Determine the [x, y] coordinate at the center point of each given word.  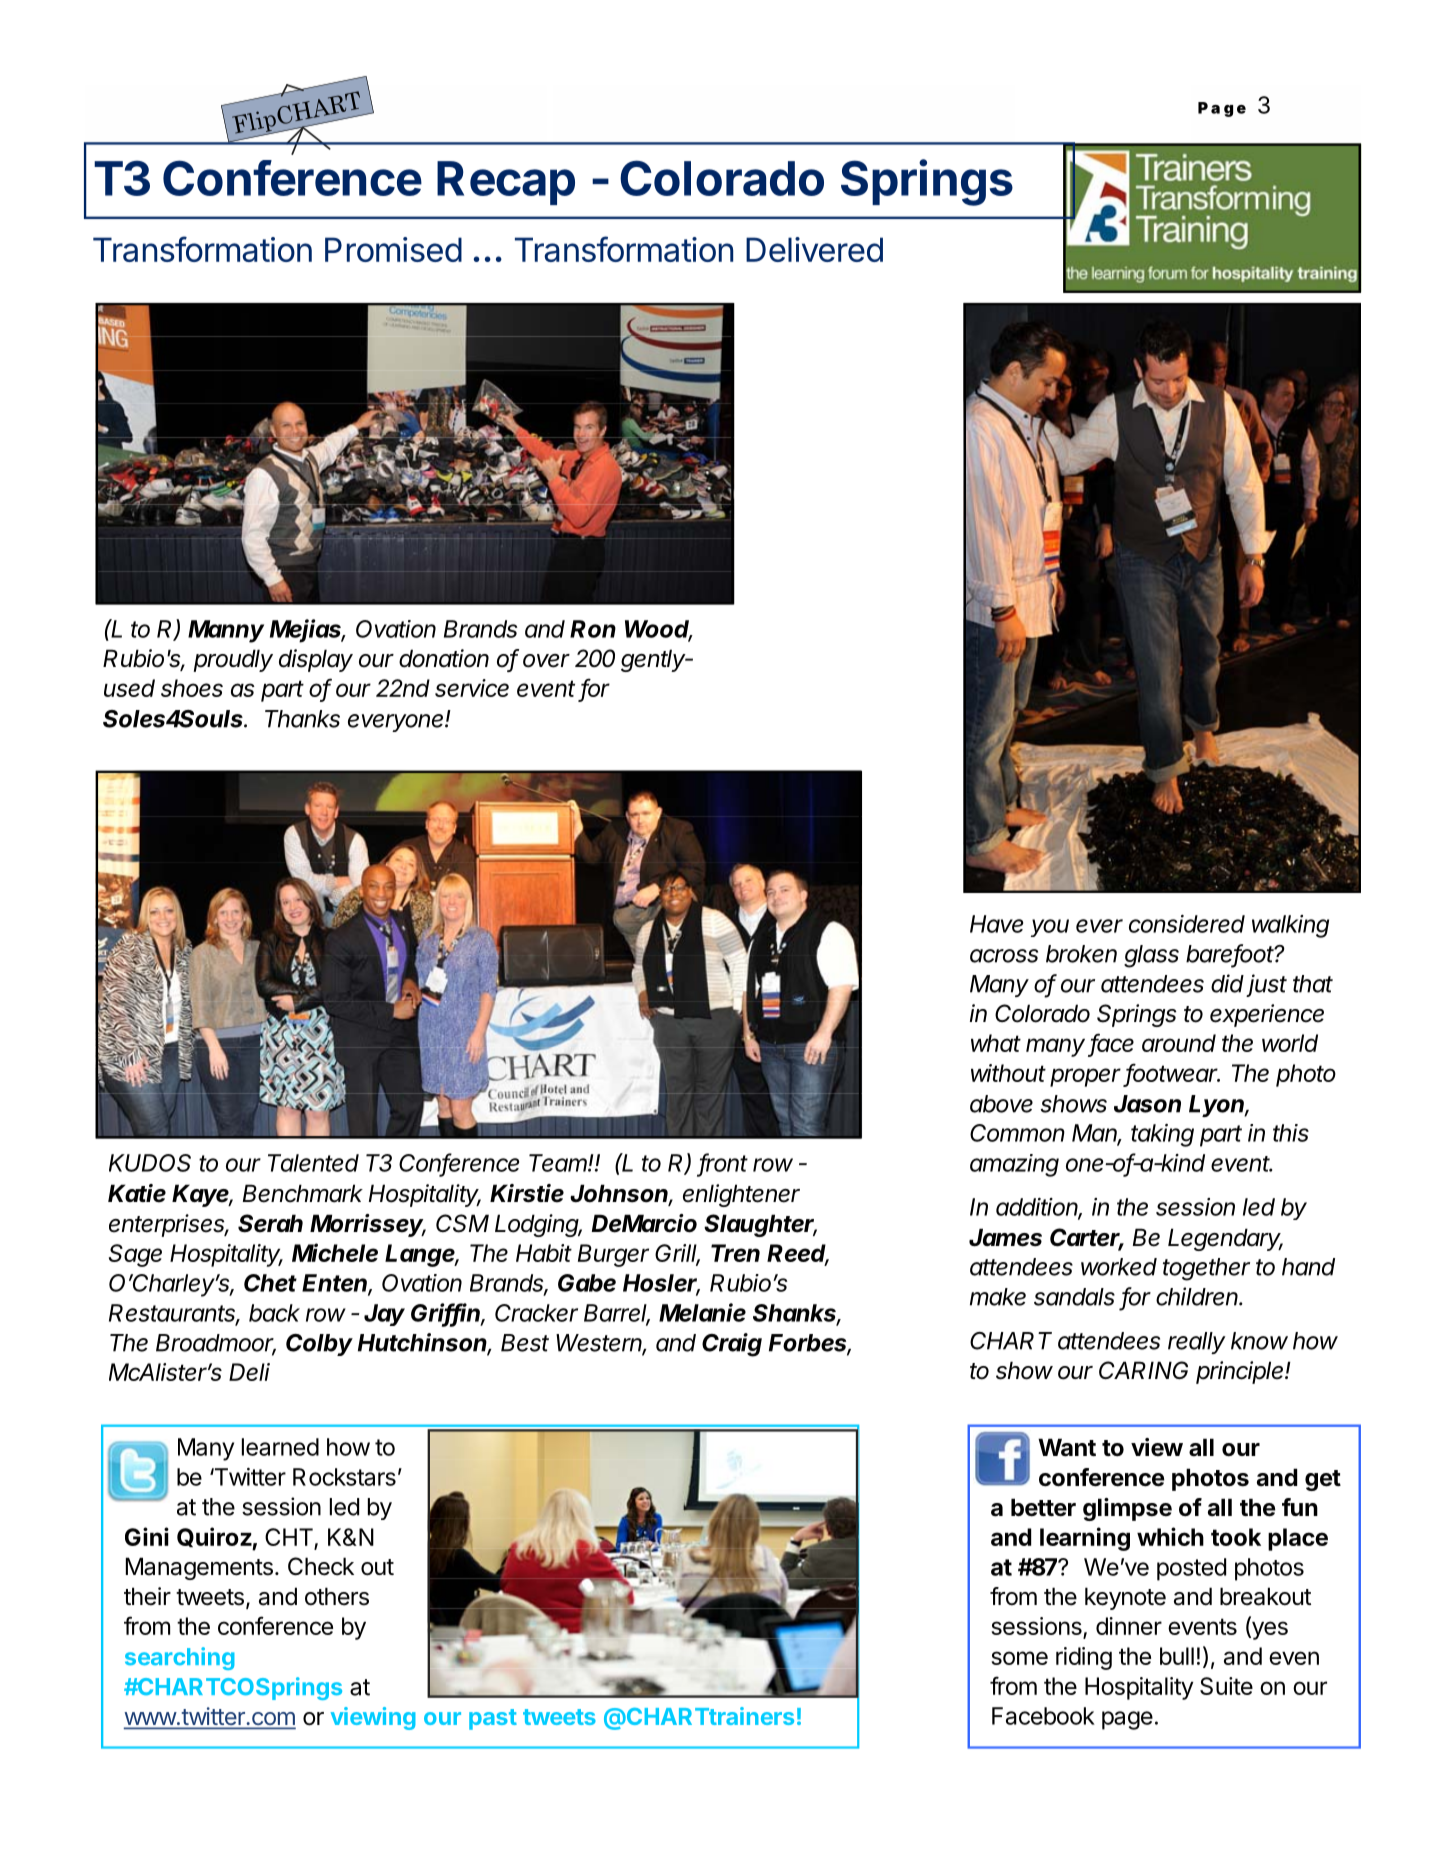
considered [1187, 924]
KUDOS [150, 1163]
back [274, 1313]
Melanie [702, 1312]
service [472, 688]
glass [1151, 956]
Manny [226, 631]
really [1197, 1343]
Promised [393, 249]
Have [996, 924]
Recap [506, 183]
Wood [659, 630]
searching [180, 1658]
